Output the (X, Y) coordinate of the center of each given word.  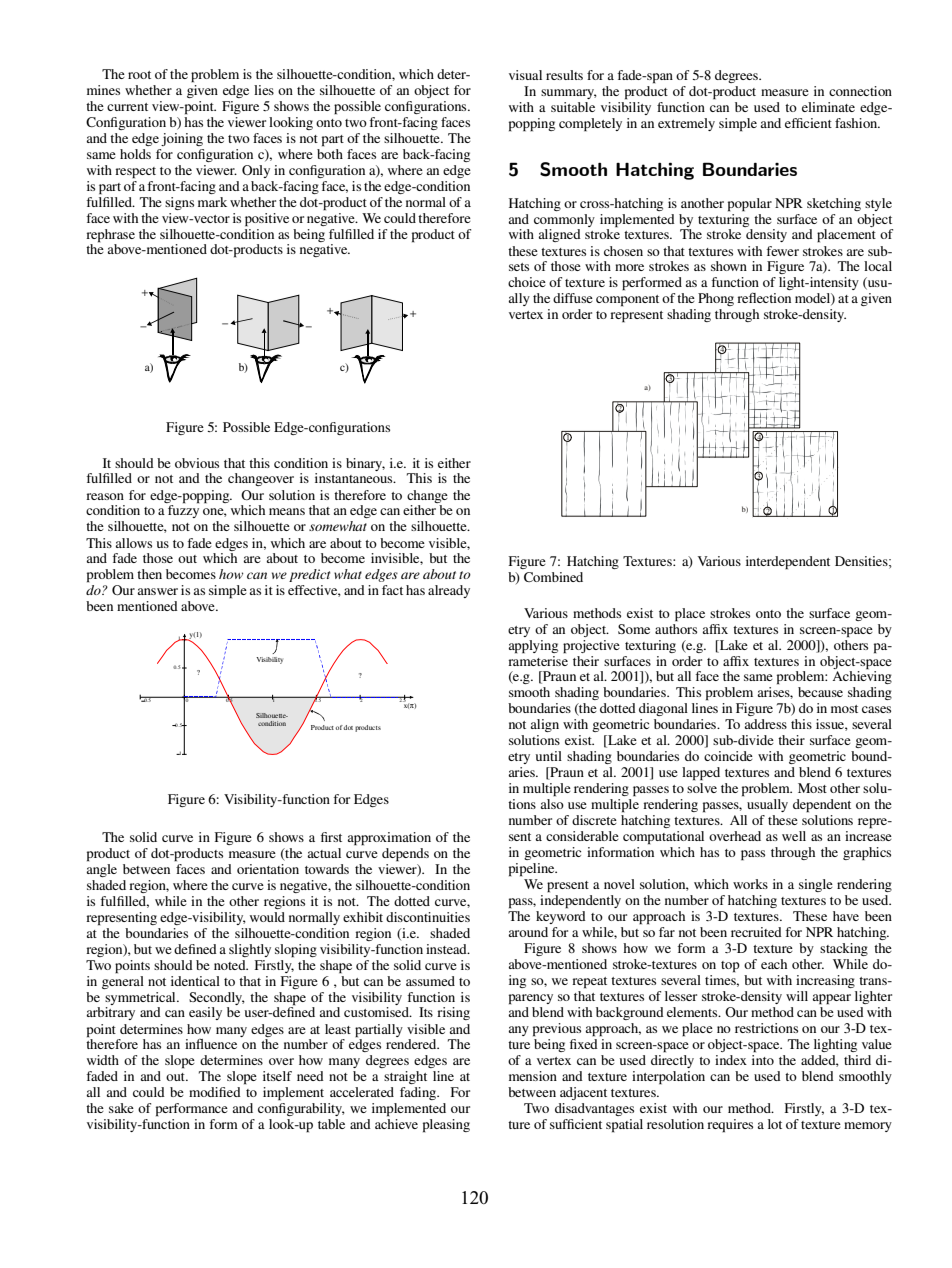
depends (405, 855)
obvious (197, 463)
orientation (268, 869)
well (794, 836)
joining (182, 139)
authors (676, 627)
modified (215, 1092)
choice (527, 282)
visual (525, 75)
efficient (808, 123)
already (449, 591)
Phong (716, 299)
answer (157, 591)
